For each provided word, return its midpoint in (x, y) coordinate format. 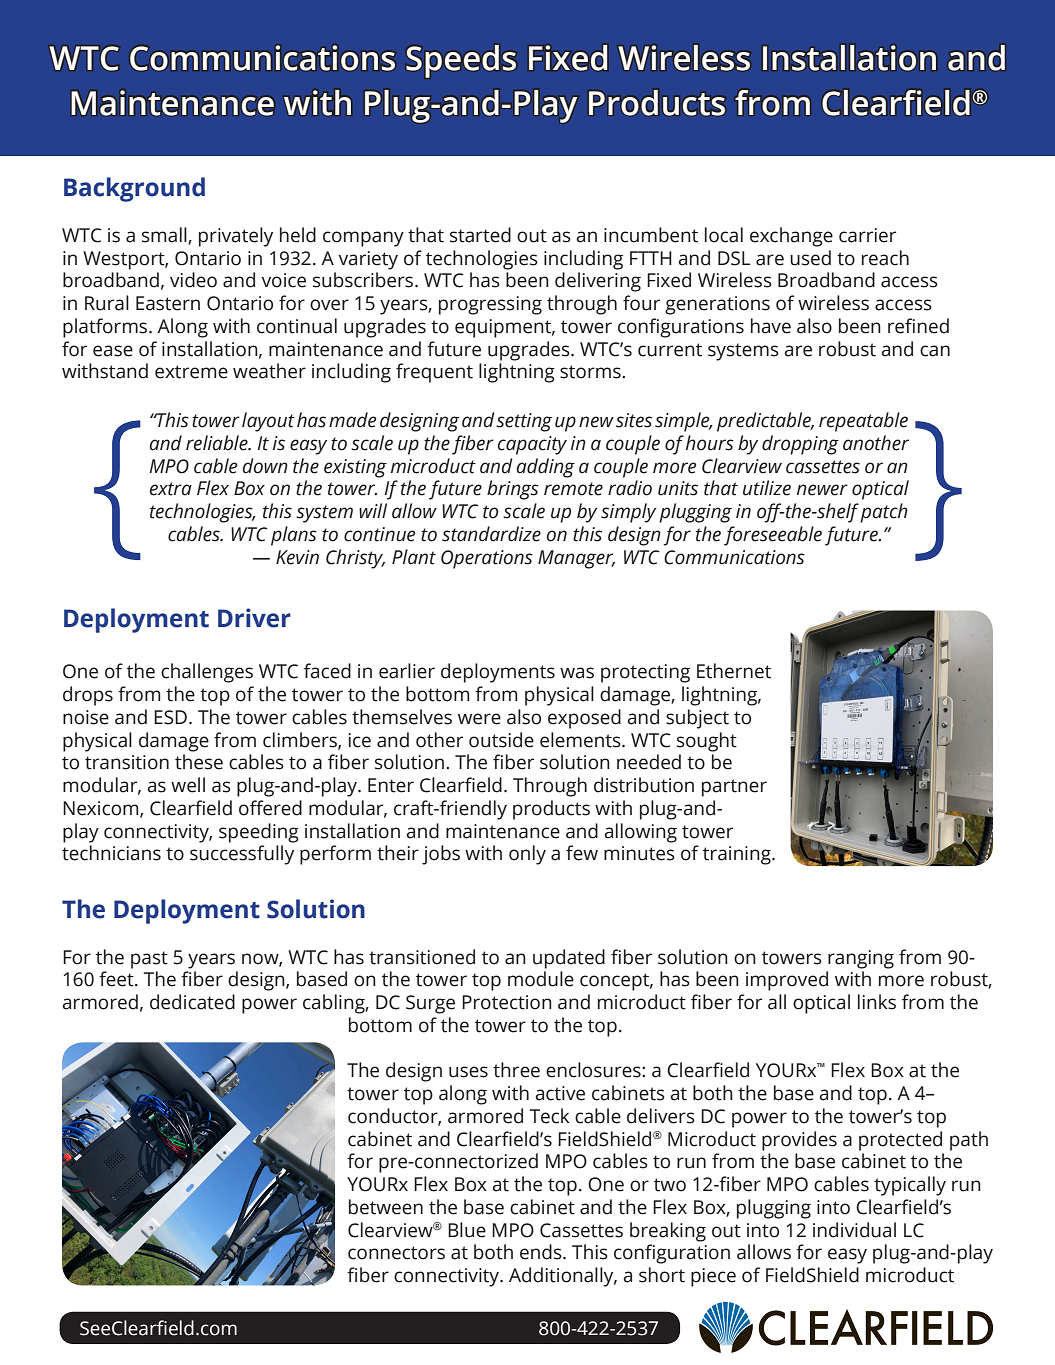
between (386, 1207)
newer (822, 490)
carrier (867, 235)
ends (542, 1252)
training (738, 855)
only (527, 855)
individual (854, 1230)
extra (171, 489)
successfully (242, 855)
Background (134, 189)
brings (513, 490)
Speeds (461, 61)
